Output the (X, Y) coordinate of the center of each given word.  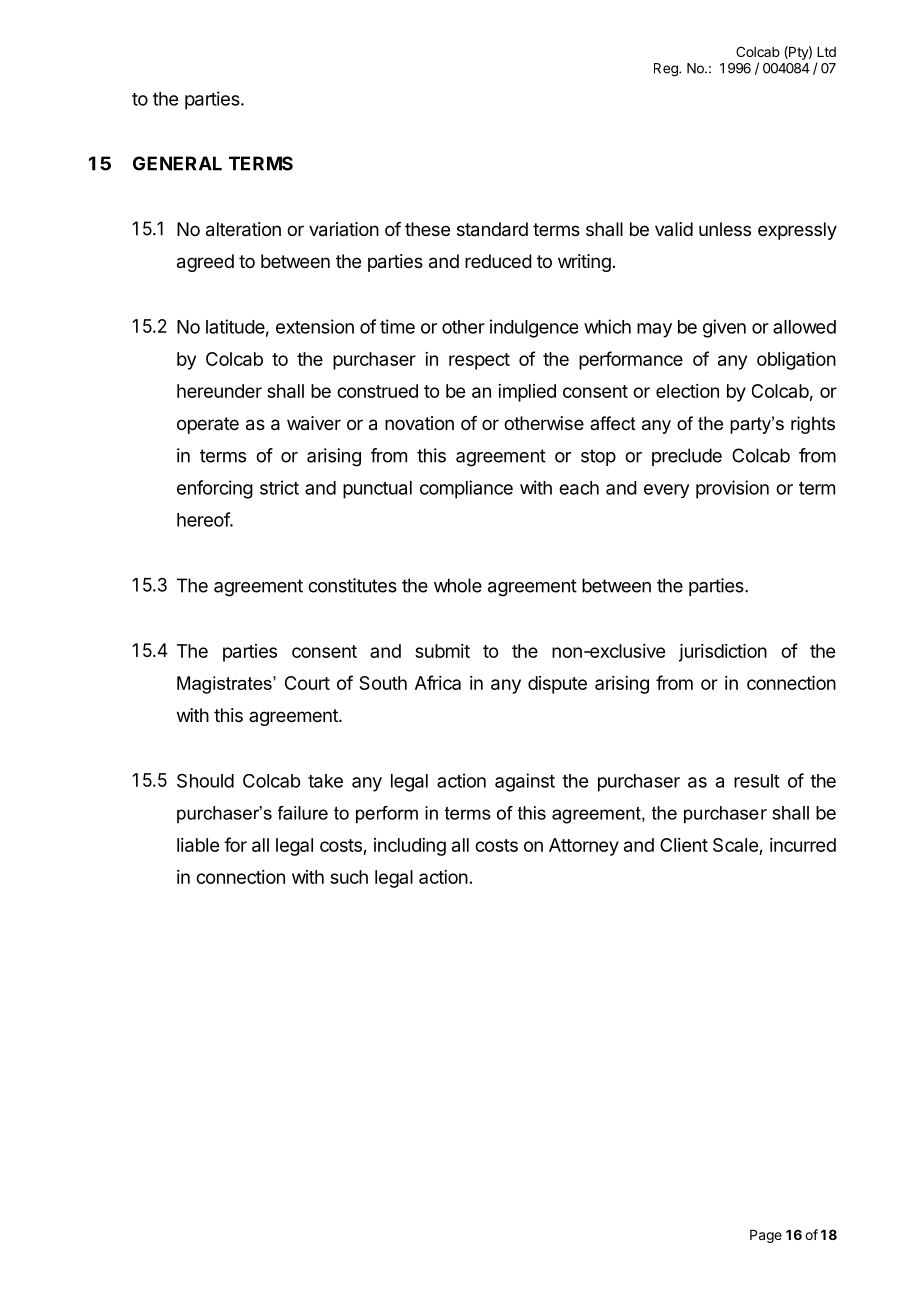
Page (766, 1236)
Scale (736, 846)
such (349, 877)
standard (492, 229)
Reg (667, 70)
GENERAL (177, 163)
